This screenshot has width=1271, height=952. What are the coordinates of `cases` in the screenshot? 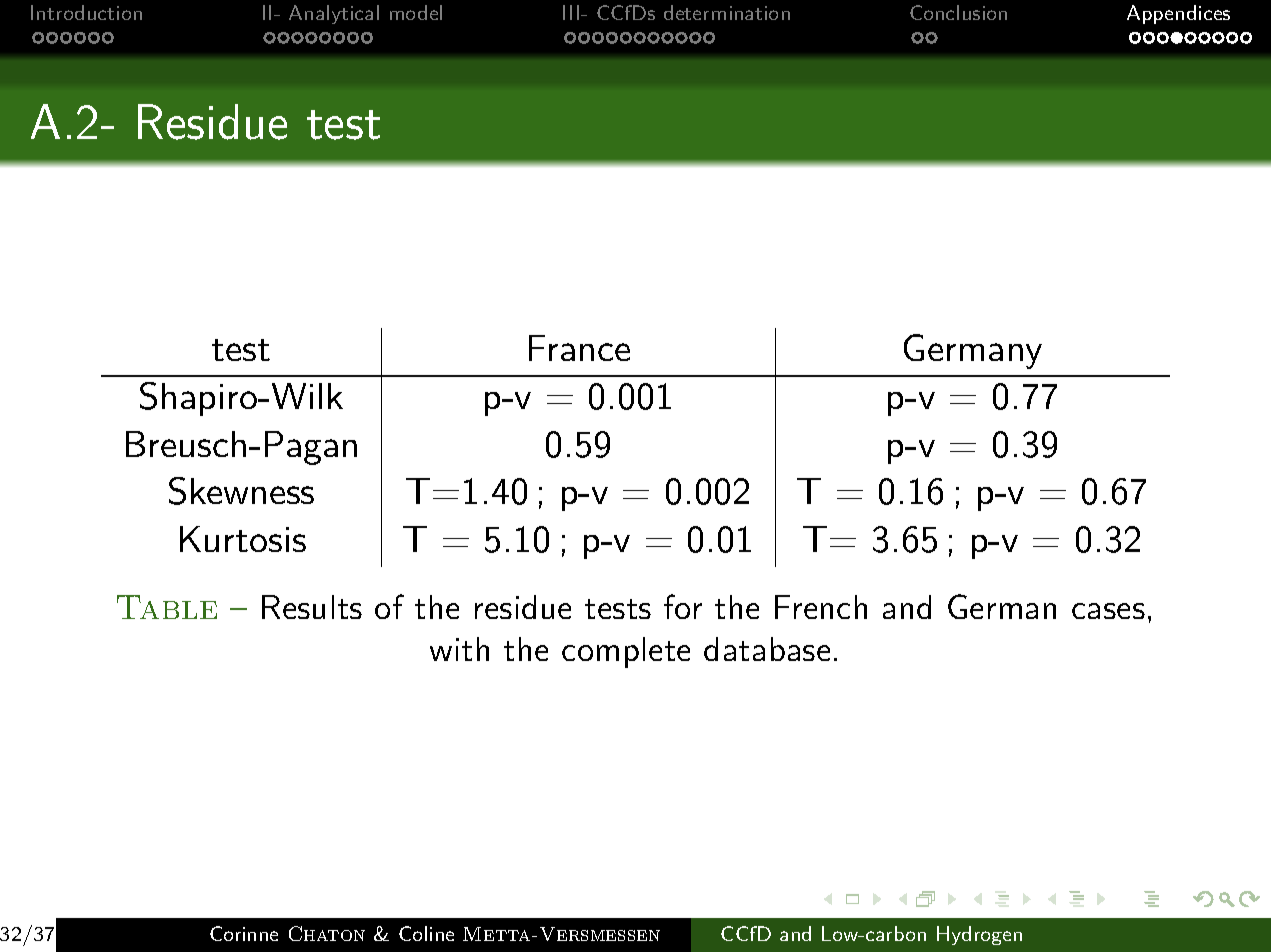 It's located at (1108, 611).
